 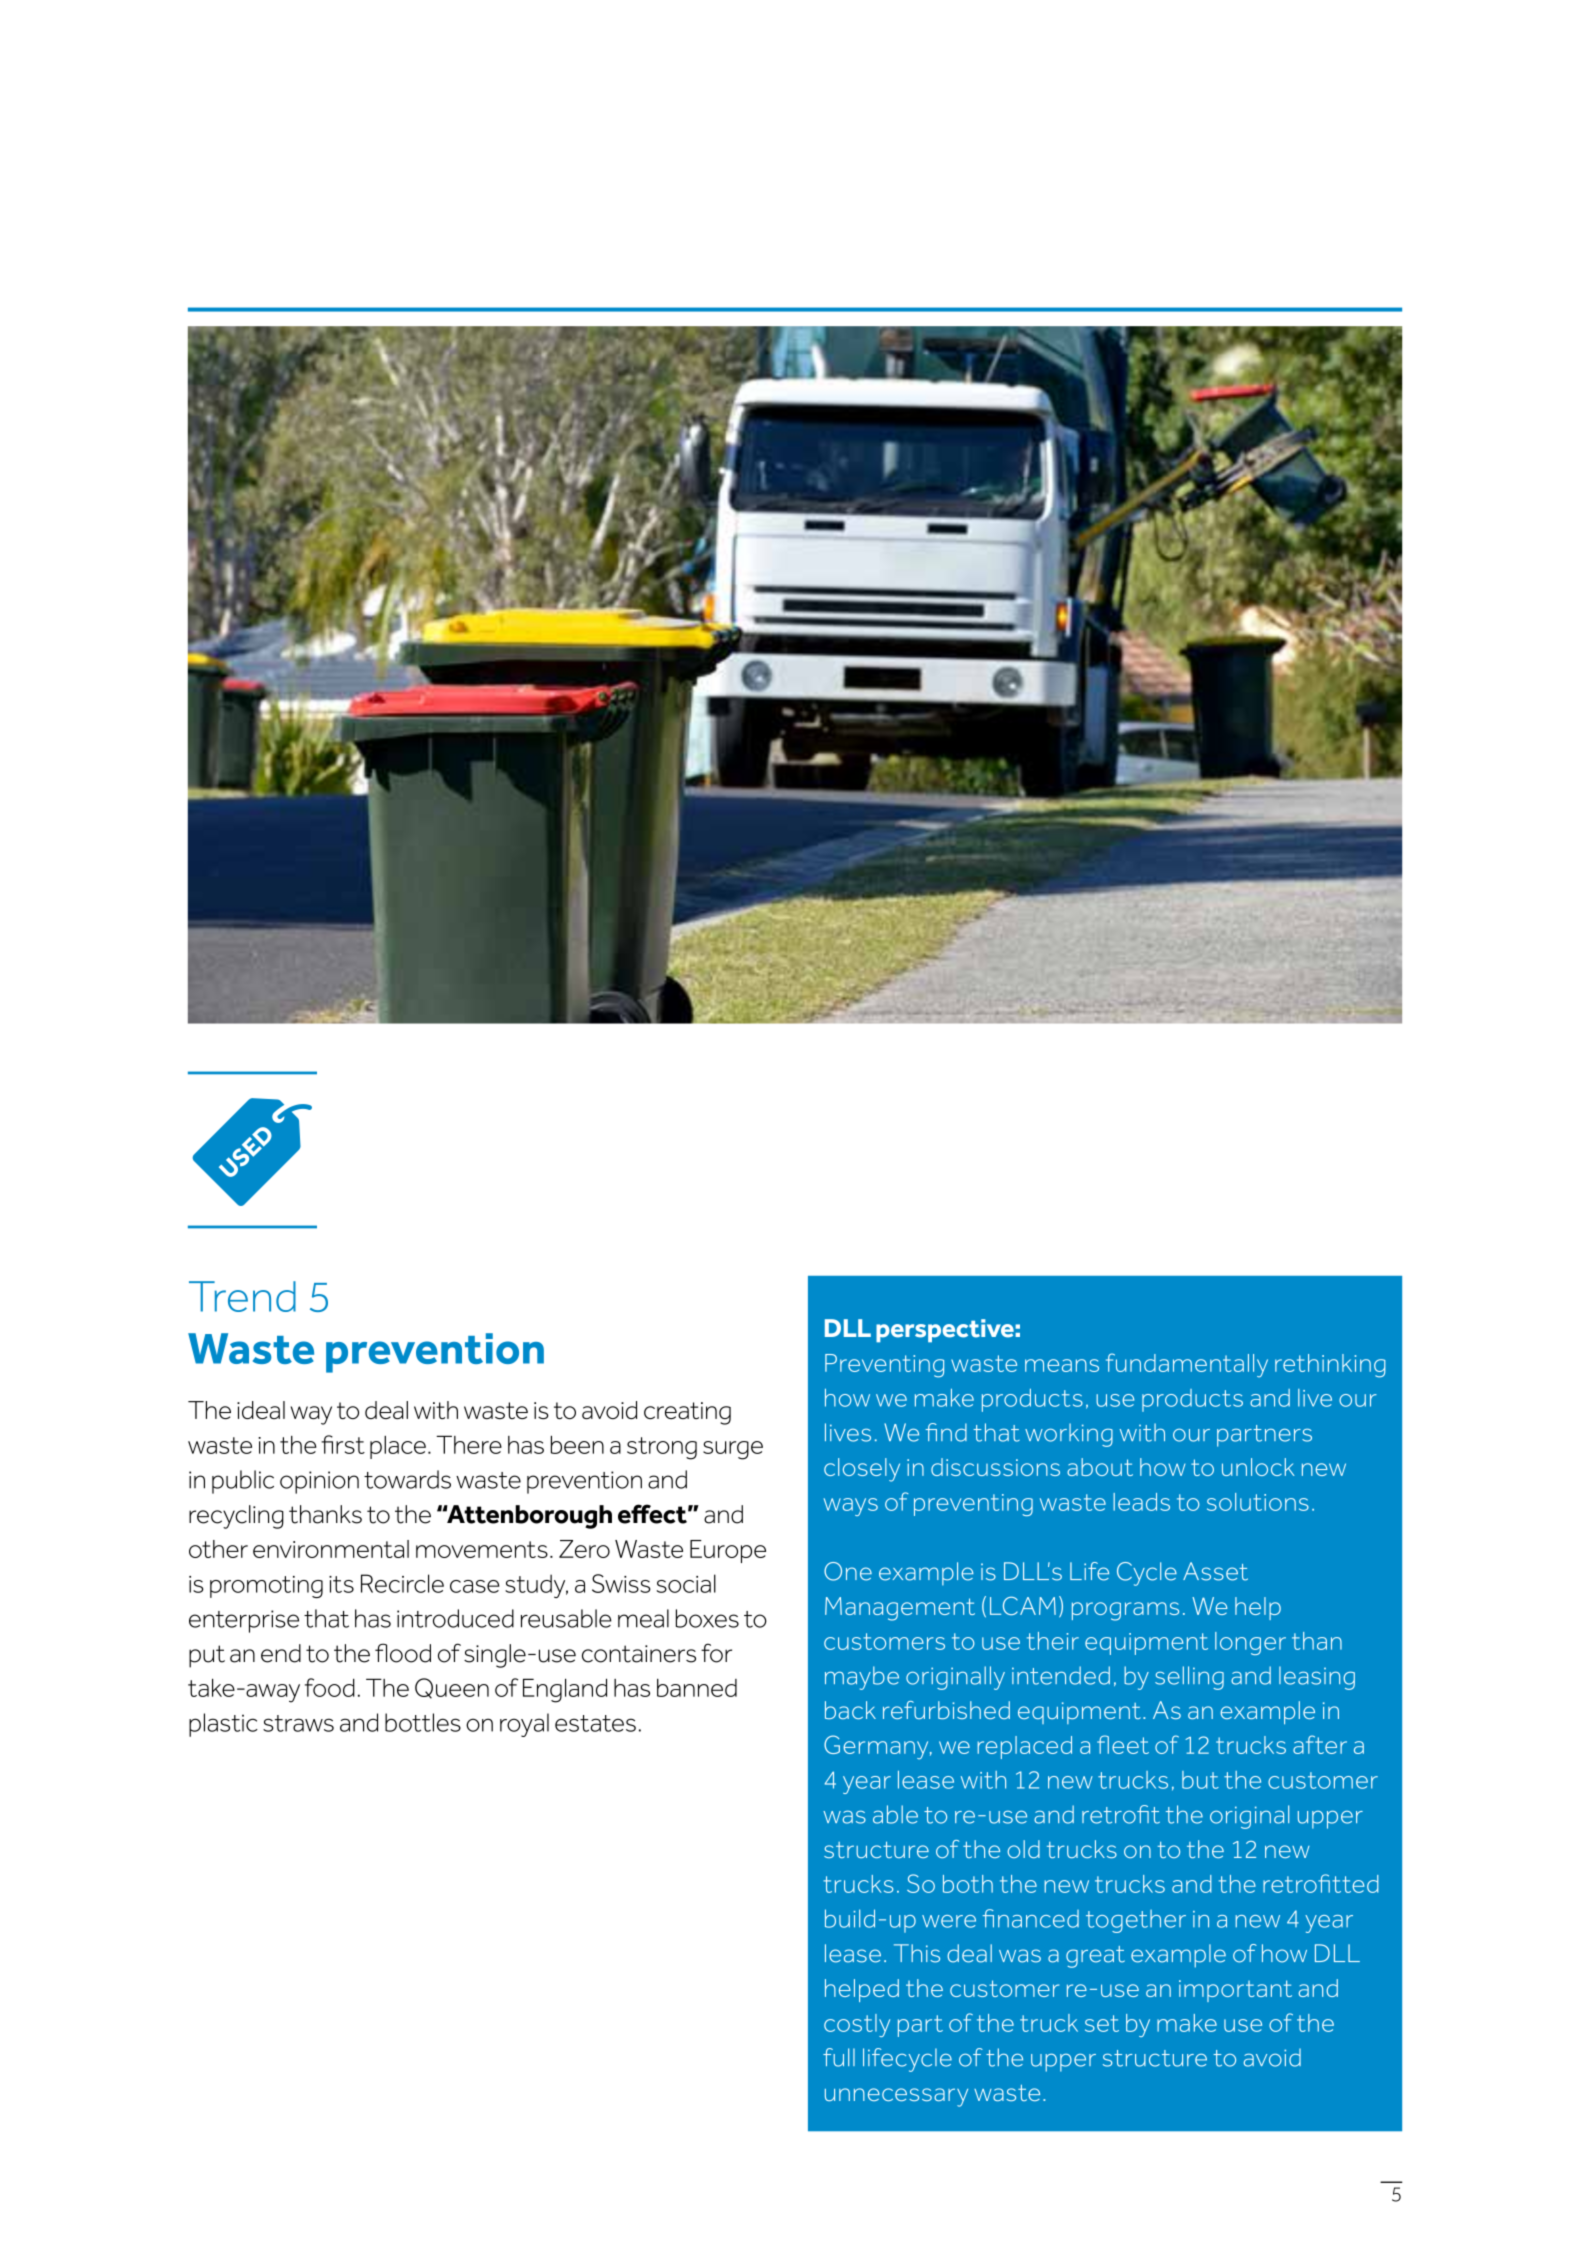 I want to click on enterprise, so click(x=244, y=1621).
